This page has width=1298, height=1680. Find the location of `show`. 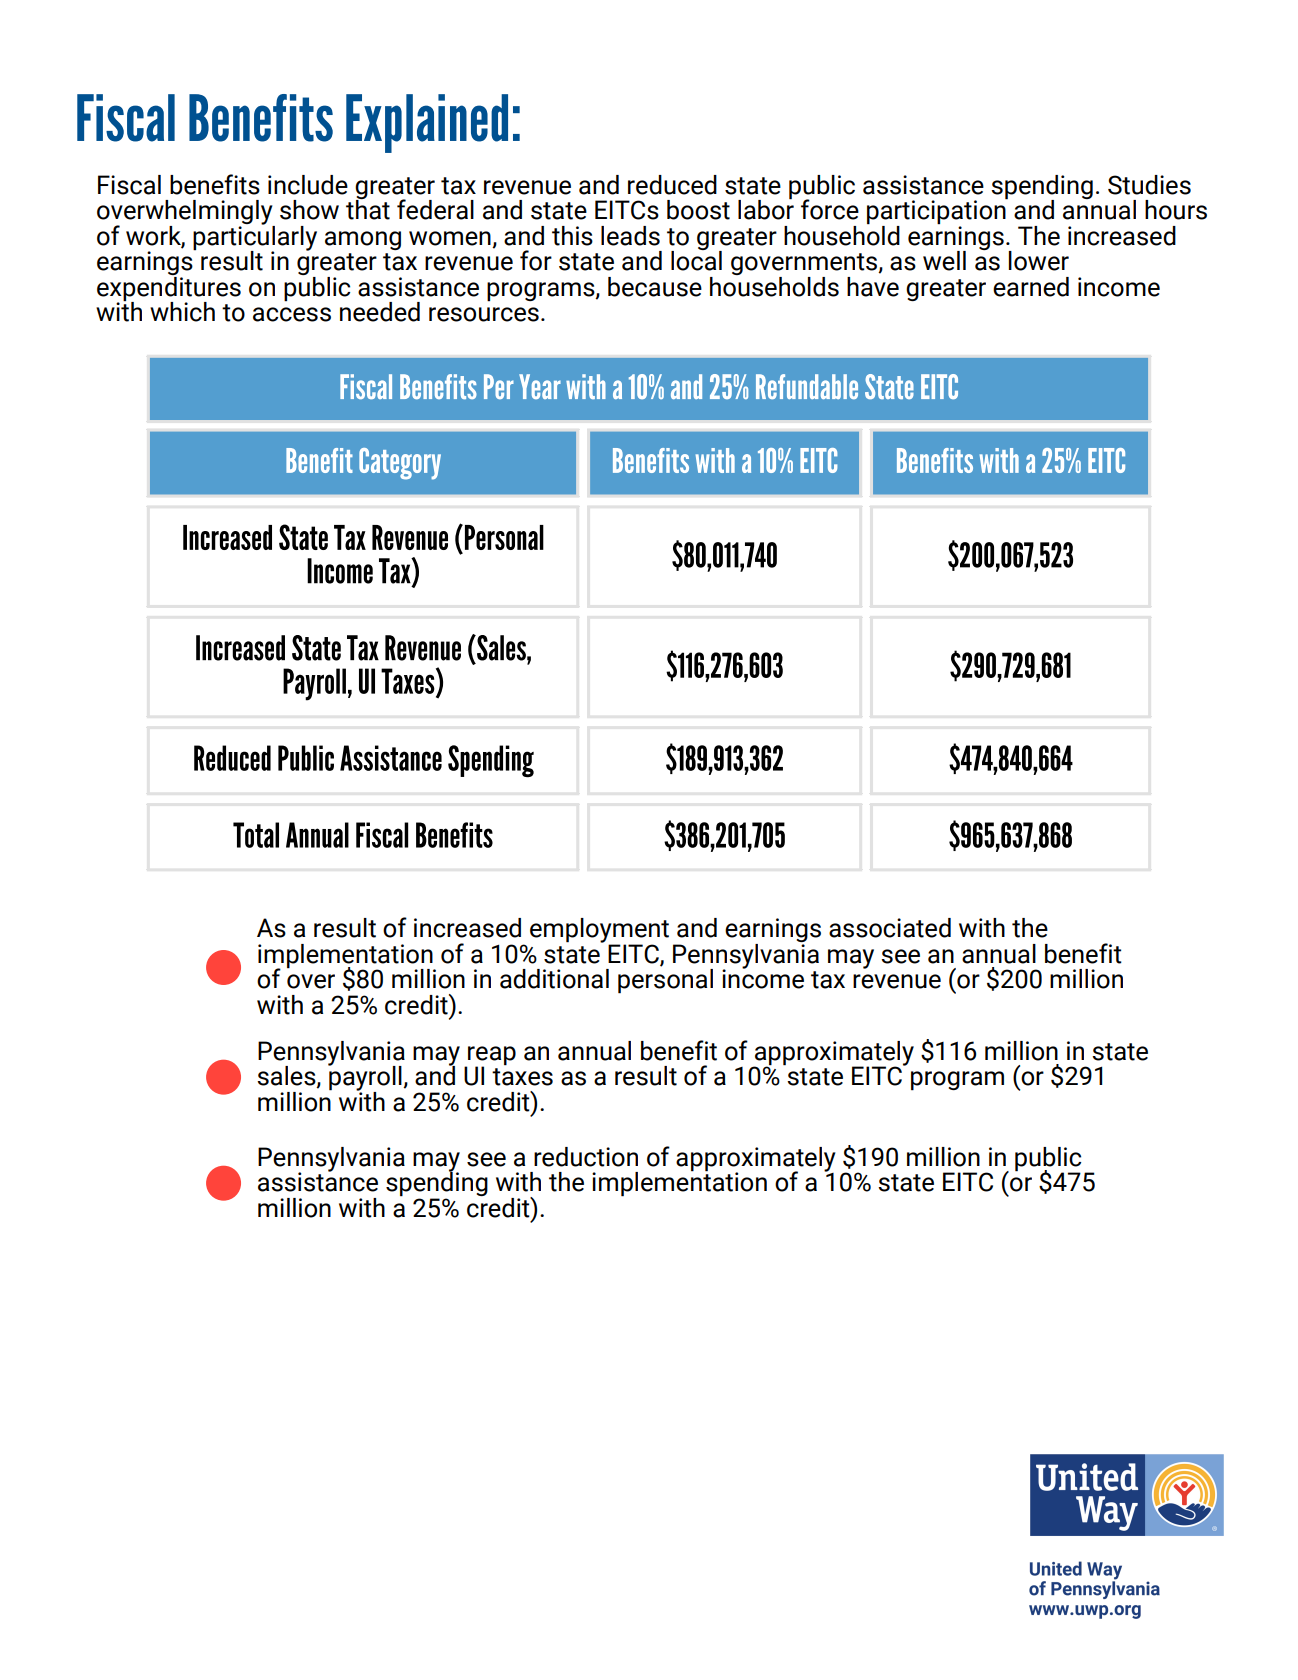

show is located at coordinates (309, 210).
